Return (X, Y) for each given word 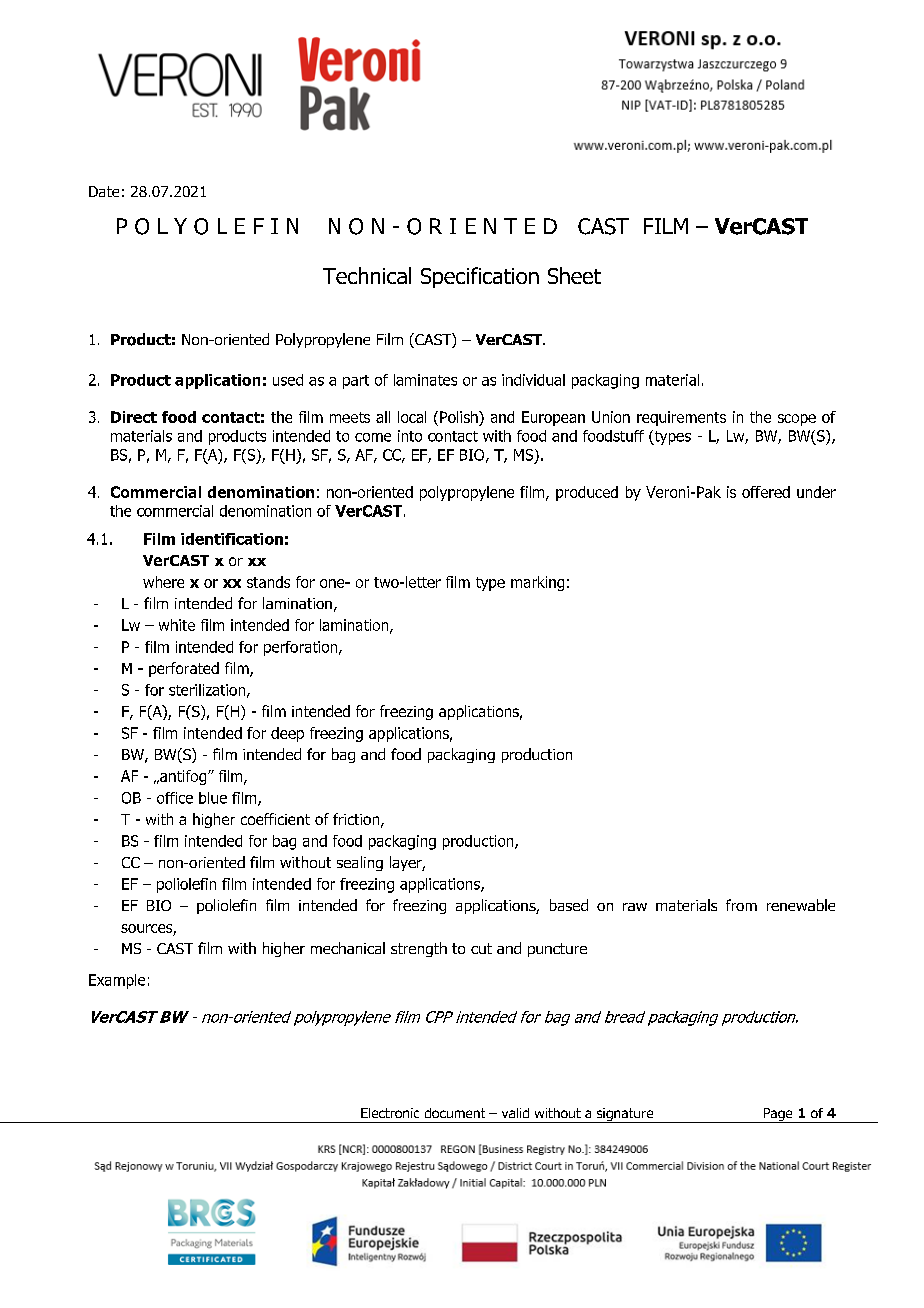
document (455, 1113)
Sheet (574, 275)
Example (117, 981)
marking (537, 583)
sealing (360, 863)
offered (766, 492)
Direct (134, 417)
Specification (480, 277)
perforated (184, 669)
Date (104, 191)
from (741, 905)
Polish (460, 418)
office (175, 798)
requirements (681, 418)
